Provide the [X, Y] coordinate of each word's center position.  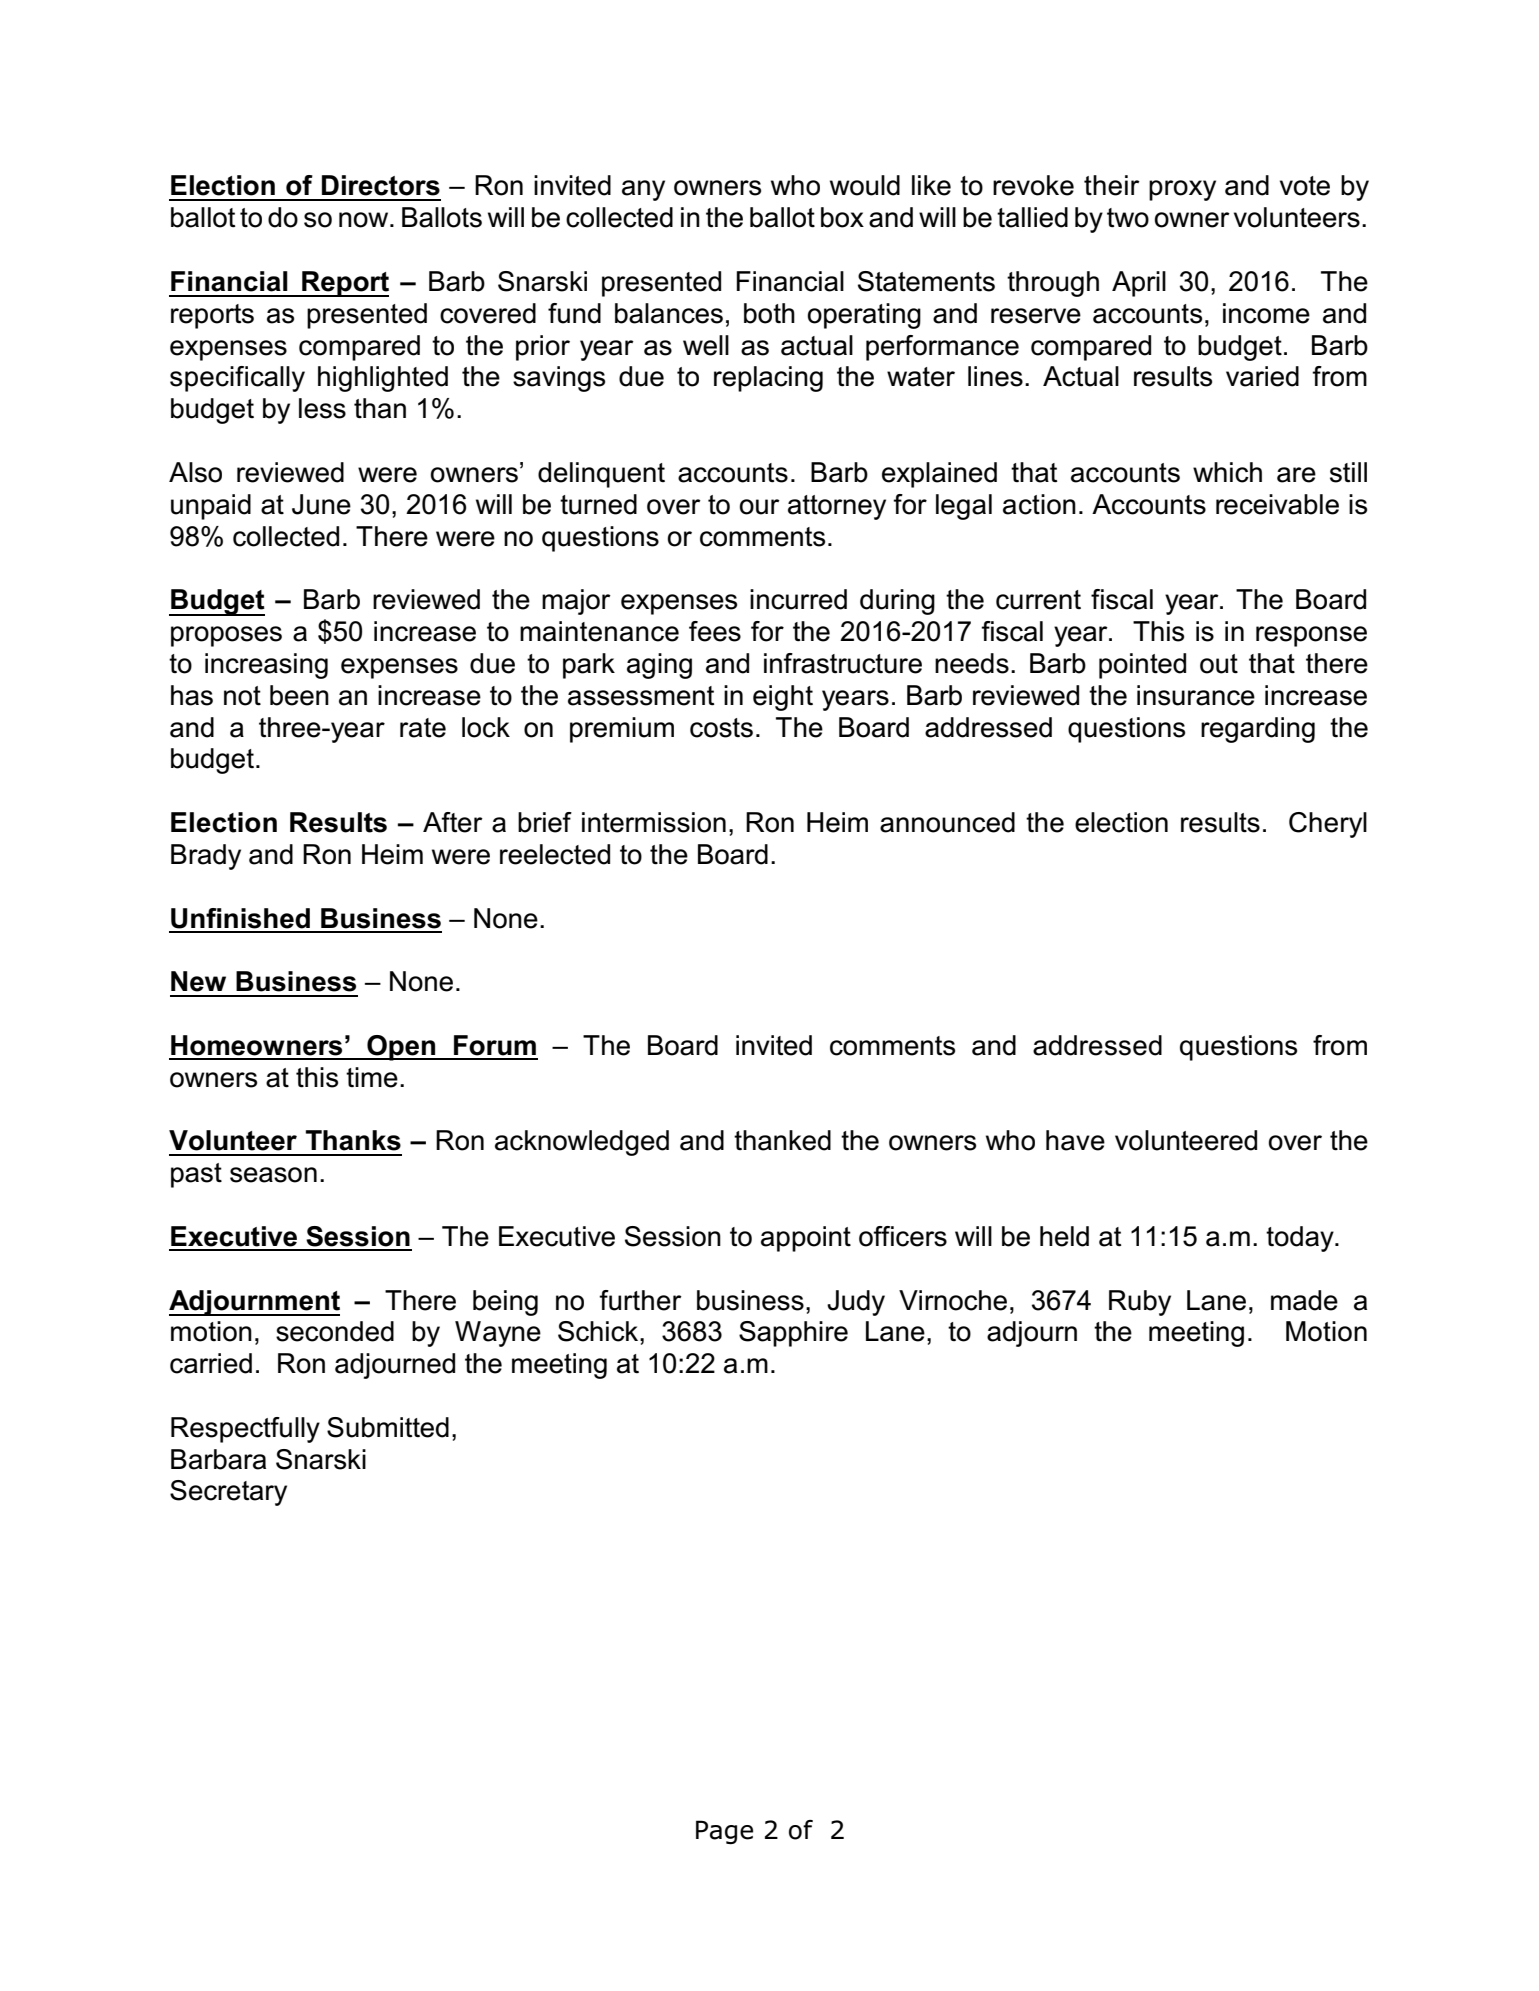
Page [724, 1832]
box [842, 217]
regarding [1258, 730]
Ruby [1140, 1303]
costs [721, 728]
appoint [806, 1239]
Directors [381, 185]
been [299, 695]
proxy [1182, 190]
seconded [335, 1331]
